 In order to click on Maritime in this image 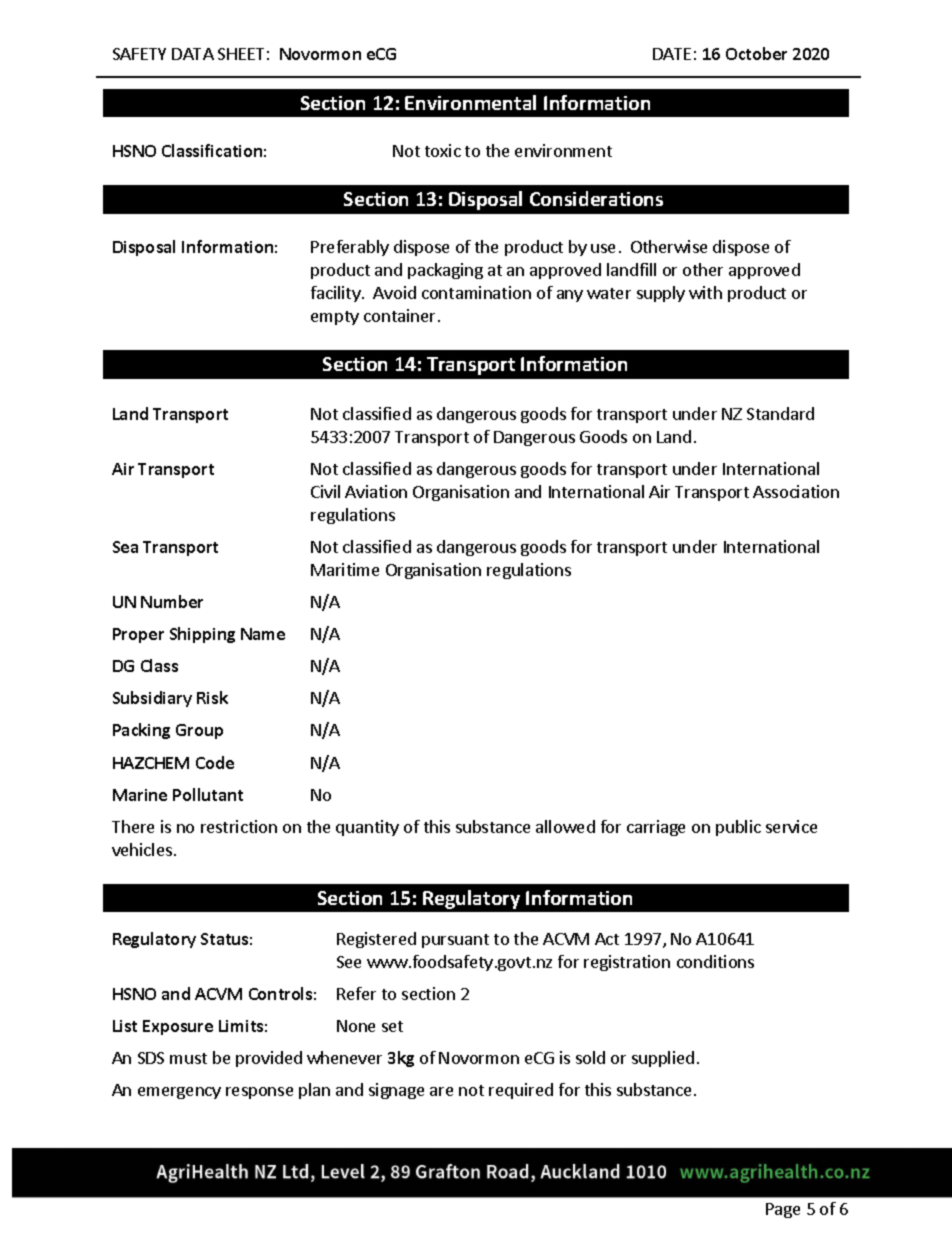, I will do `click(345, 569)`.
